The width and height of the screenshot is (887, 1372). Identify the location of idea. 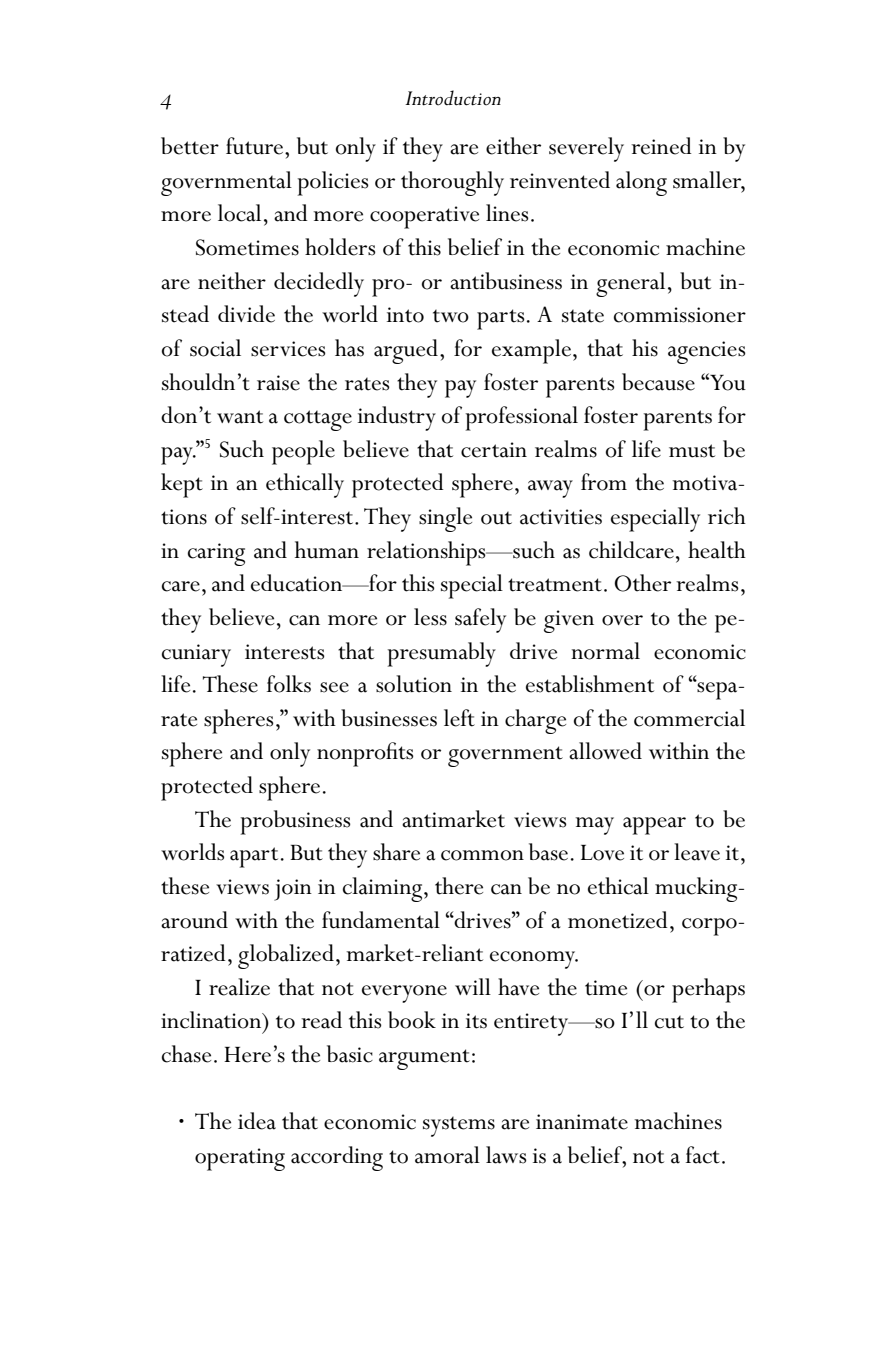
(257, 1121).
